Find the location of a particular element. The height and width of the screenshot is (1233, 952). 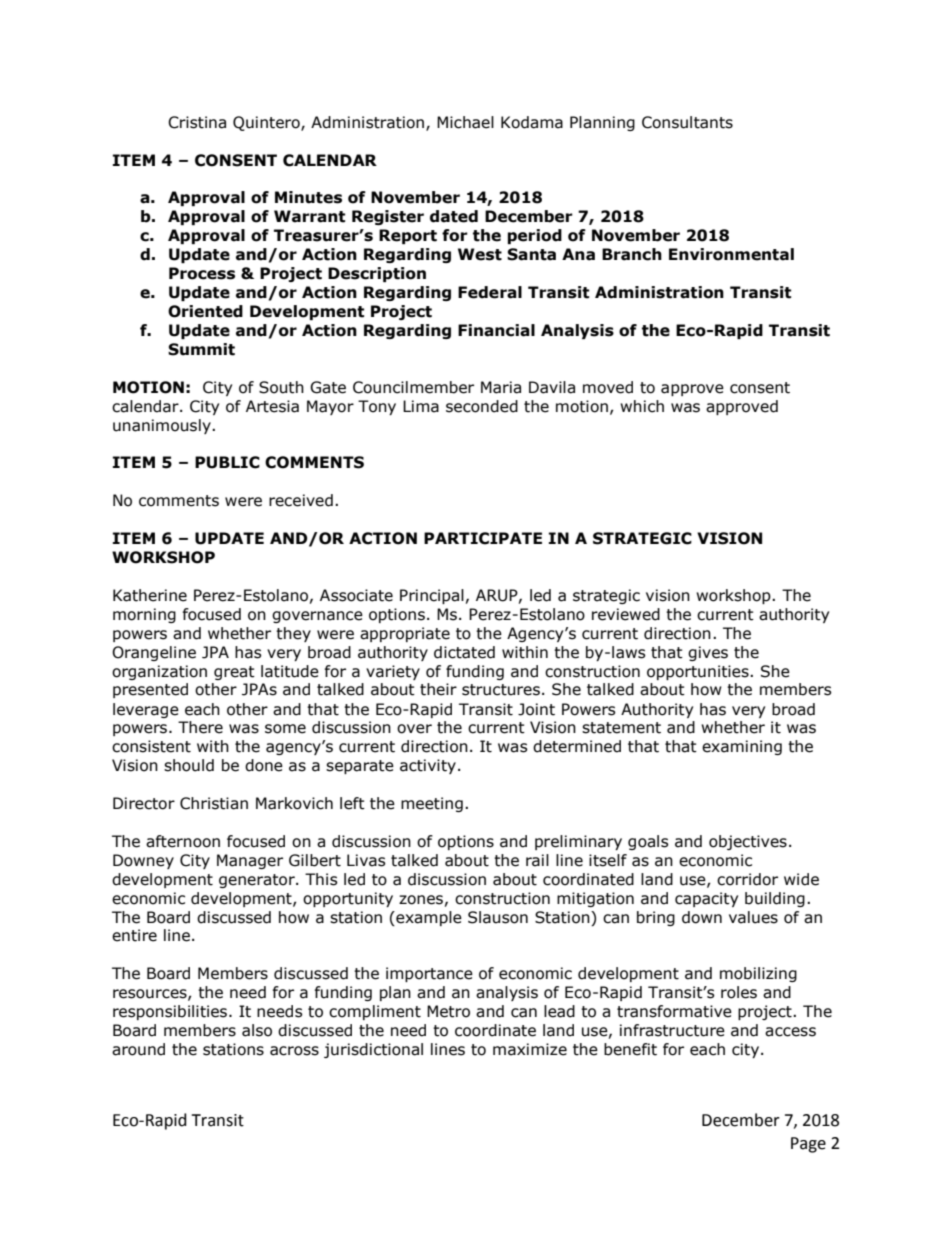

maximize is located at coordinates (530, 1049).
